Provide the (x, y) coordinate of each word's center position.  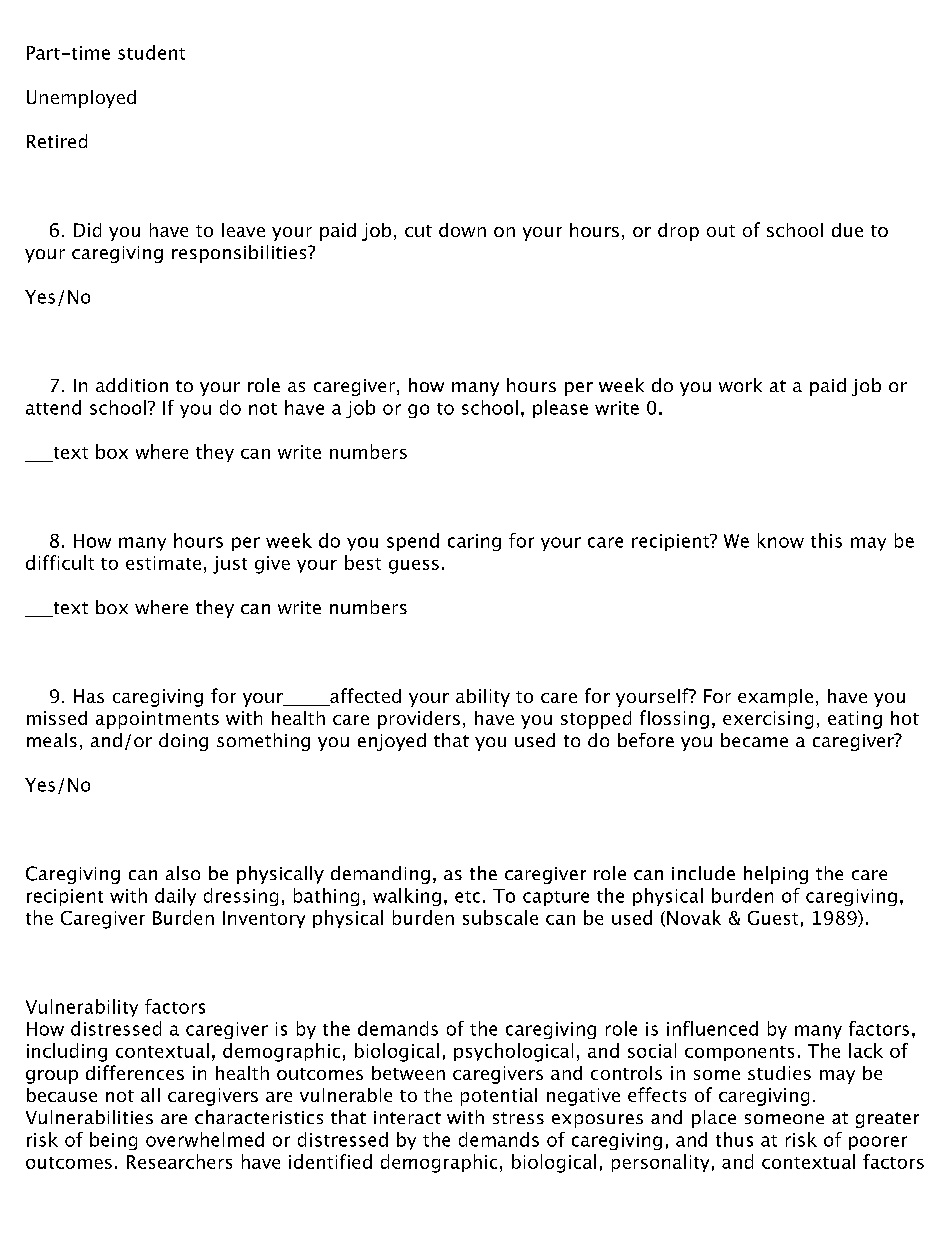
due (847, 230)
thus (734, 1139)
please (560, 409)
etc (467, 897)
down (462, 230)
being (113, 1141)
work (740, 385)
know (781, 540)
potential (499, 1097)
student (151, 52)
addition (132, 385)
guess (414, 567)
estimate (163, 563)
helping (776, 875)
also (183, 873)
